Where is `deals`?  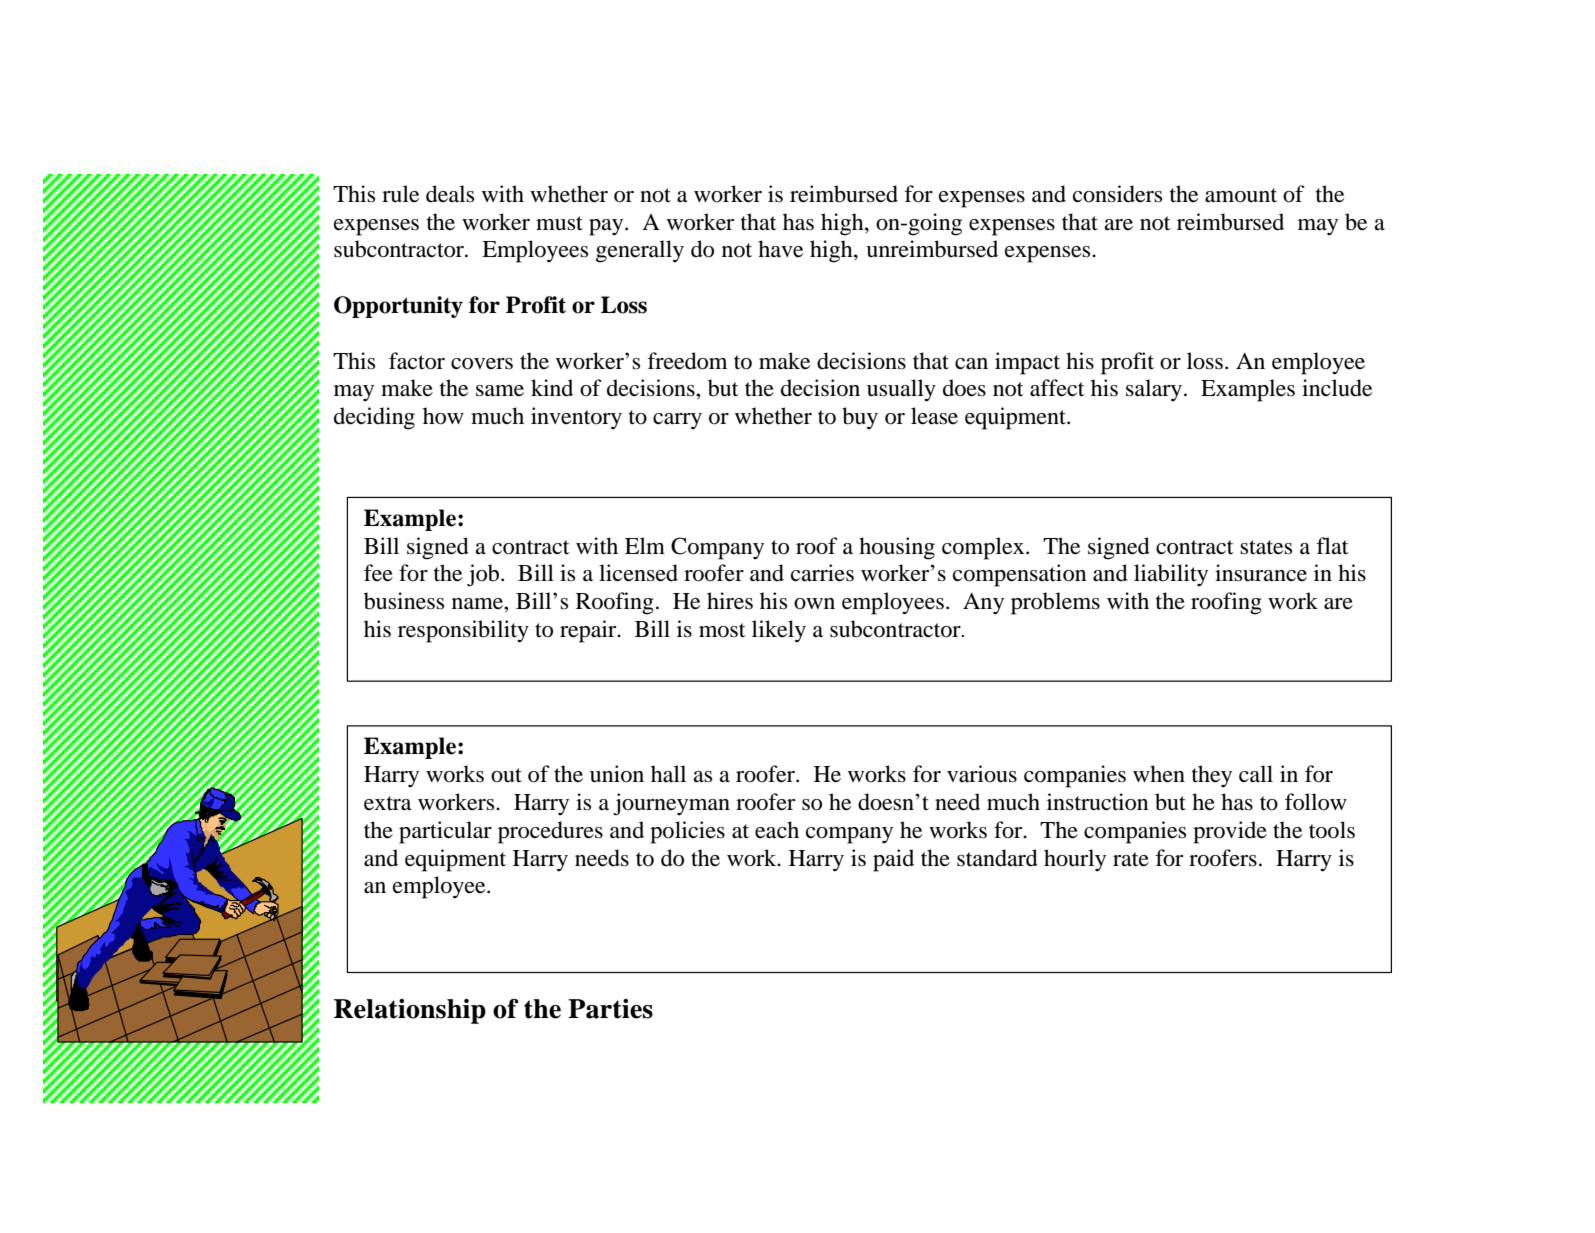 deals is located at coordinates (450, 194).
